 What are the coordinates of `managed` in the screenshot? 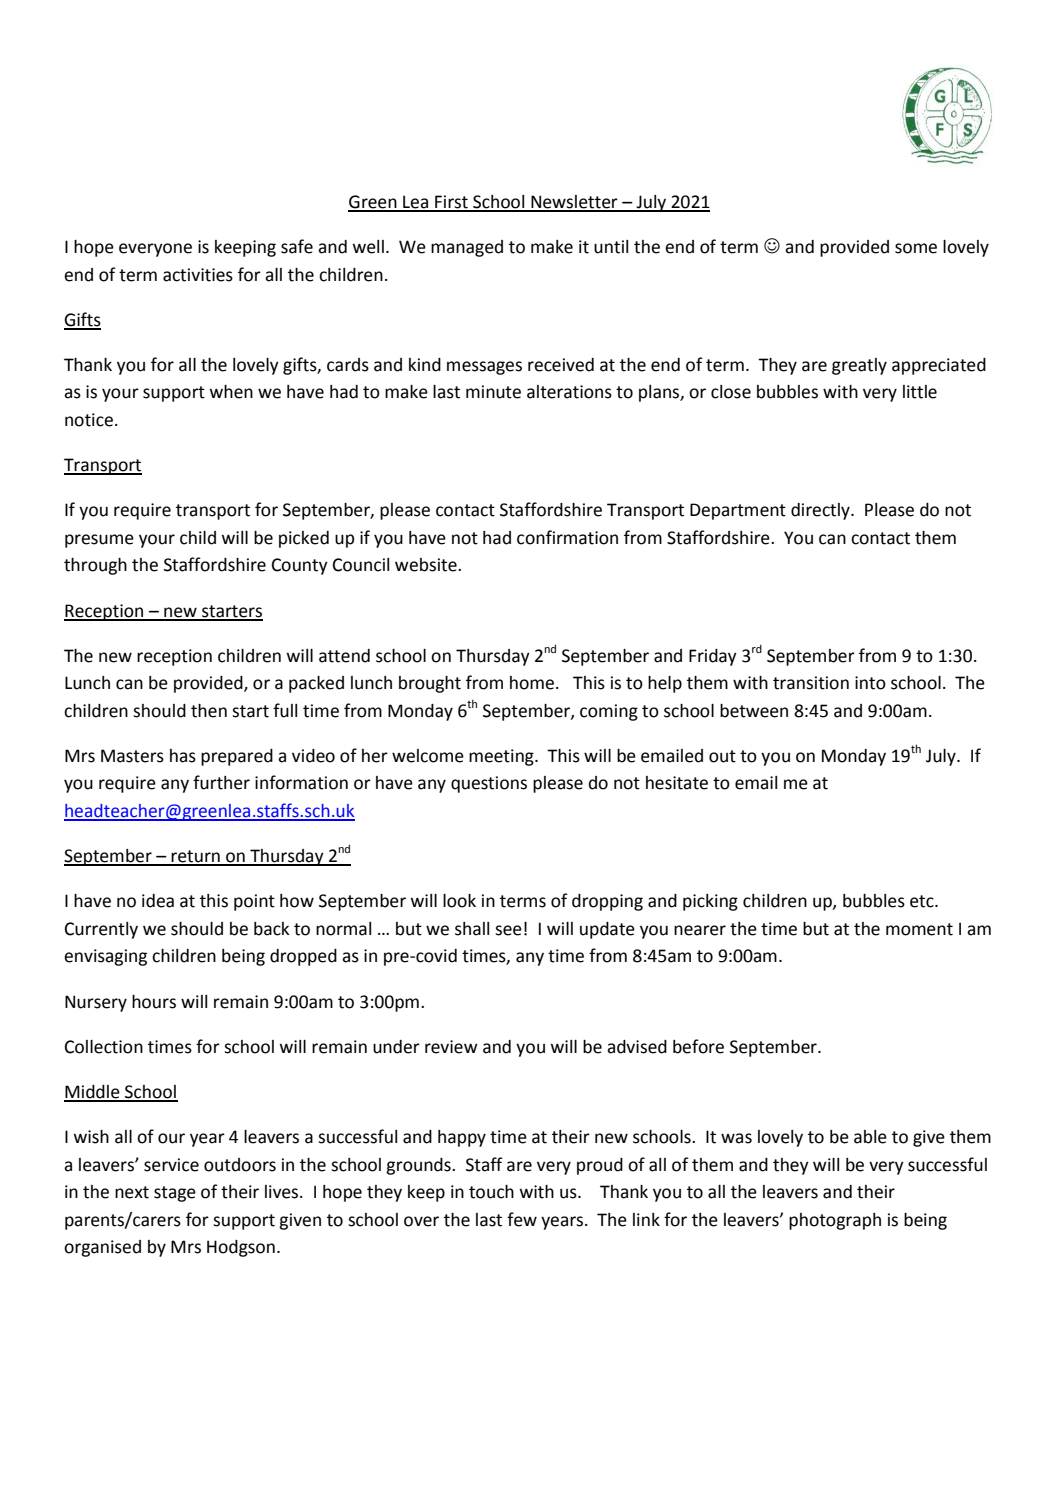 It's located at (467, 248).
